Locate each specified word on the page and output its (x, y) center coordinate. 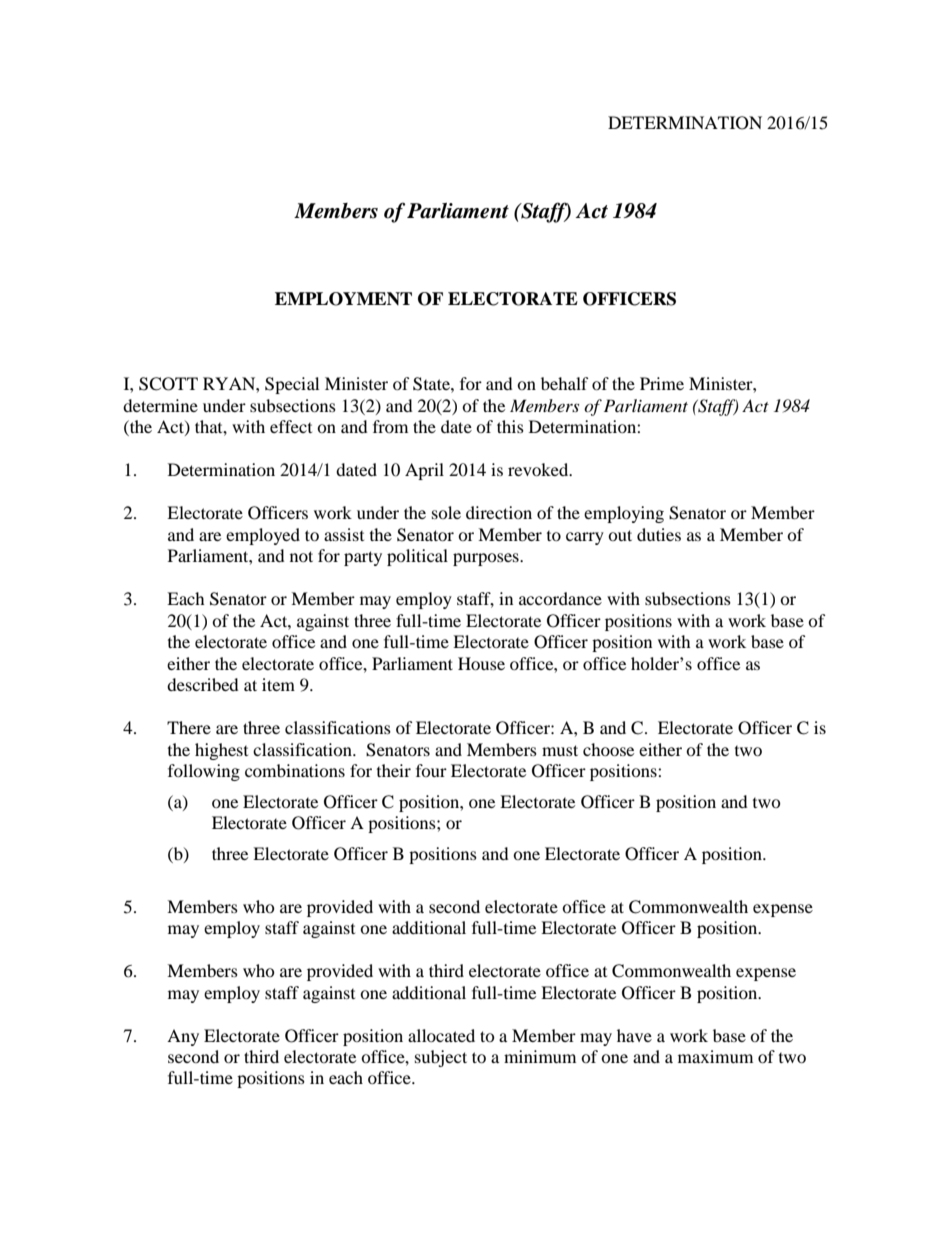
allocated (441, 1035)
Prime (662, 383)
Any (183, 1037)
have (634, 1035)
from (390, 426)
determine (160, 405)
